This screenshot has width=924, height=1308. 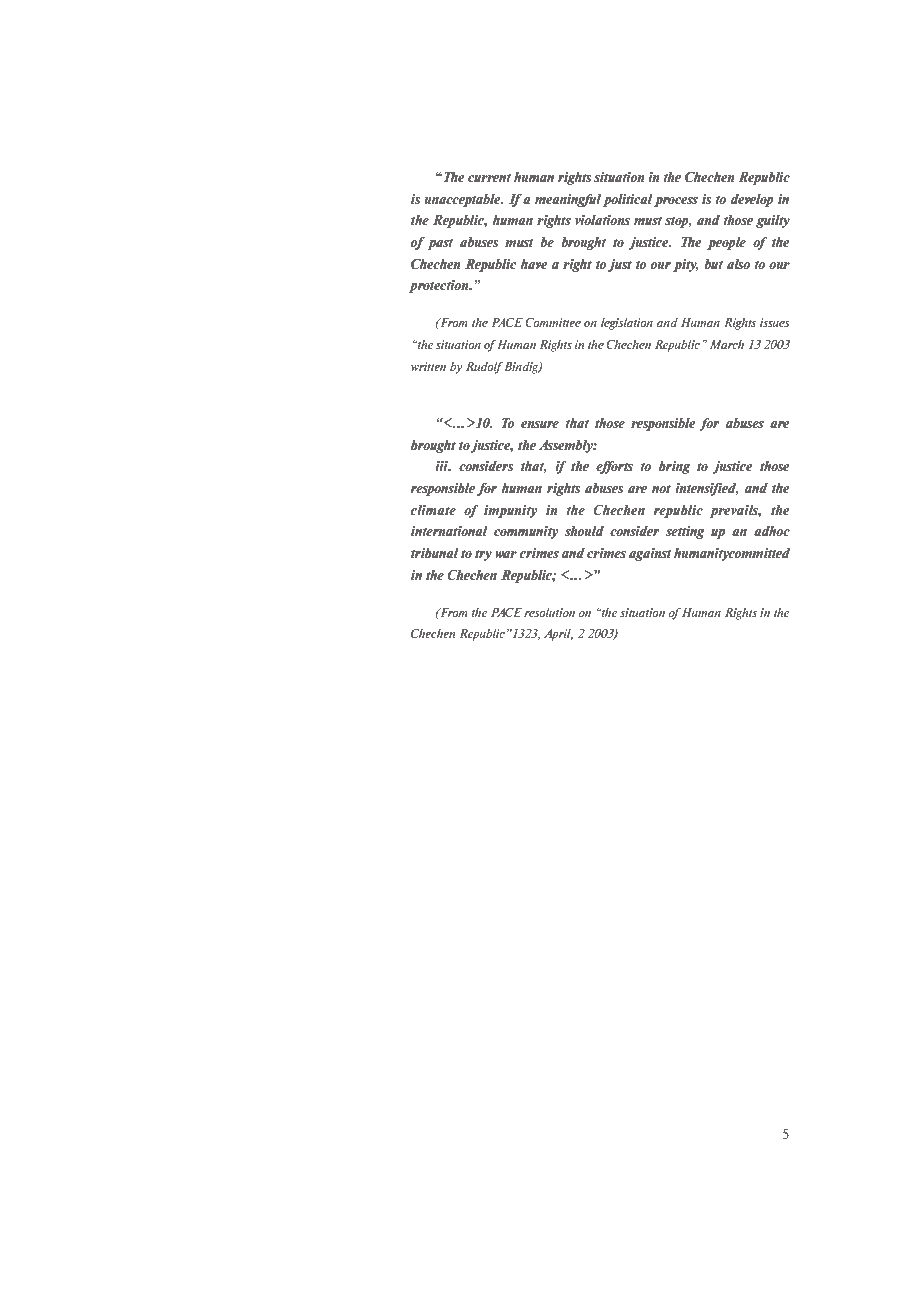 What do you see at coordinates (707, 489) in the screenshot?
I see `intensified` at bounding box center [707, 489].
